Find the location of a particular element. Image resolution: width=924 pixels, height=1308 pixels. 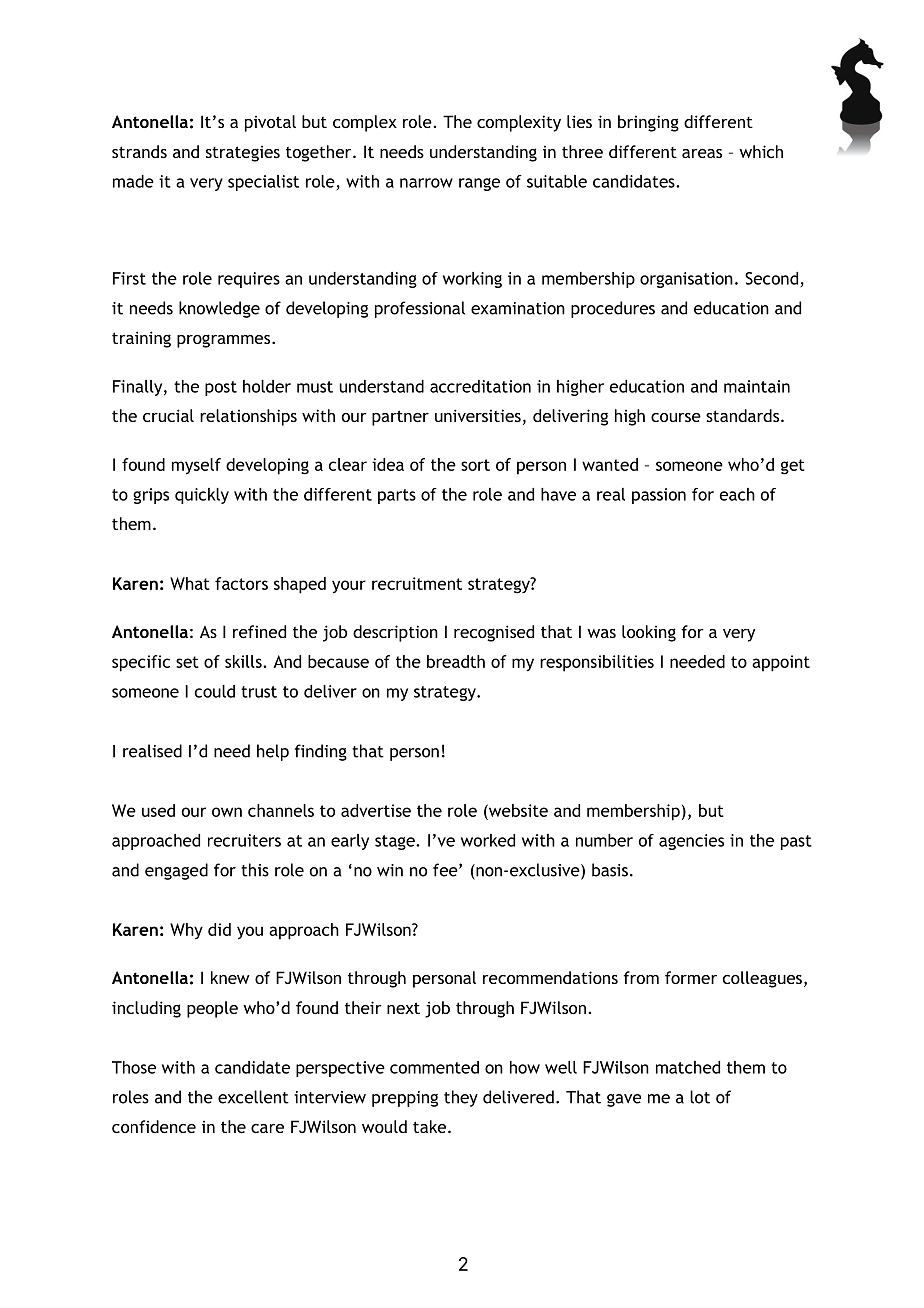

range is located at coordinates (479, 184).
